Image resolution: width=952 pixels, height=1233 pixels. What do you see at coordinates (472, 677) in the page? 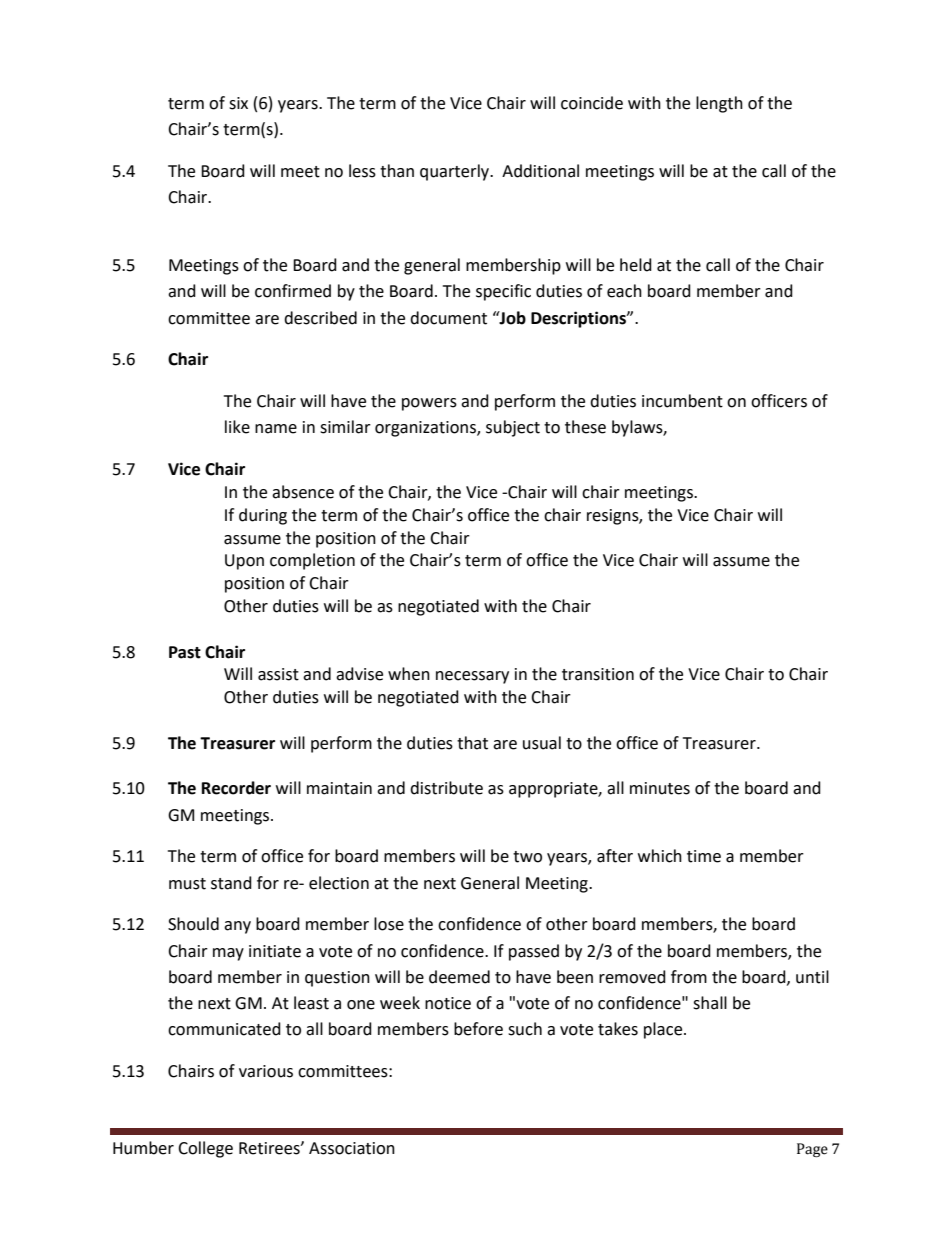
I see `necessary` at bounding box center [472, 677].
